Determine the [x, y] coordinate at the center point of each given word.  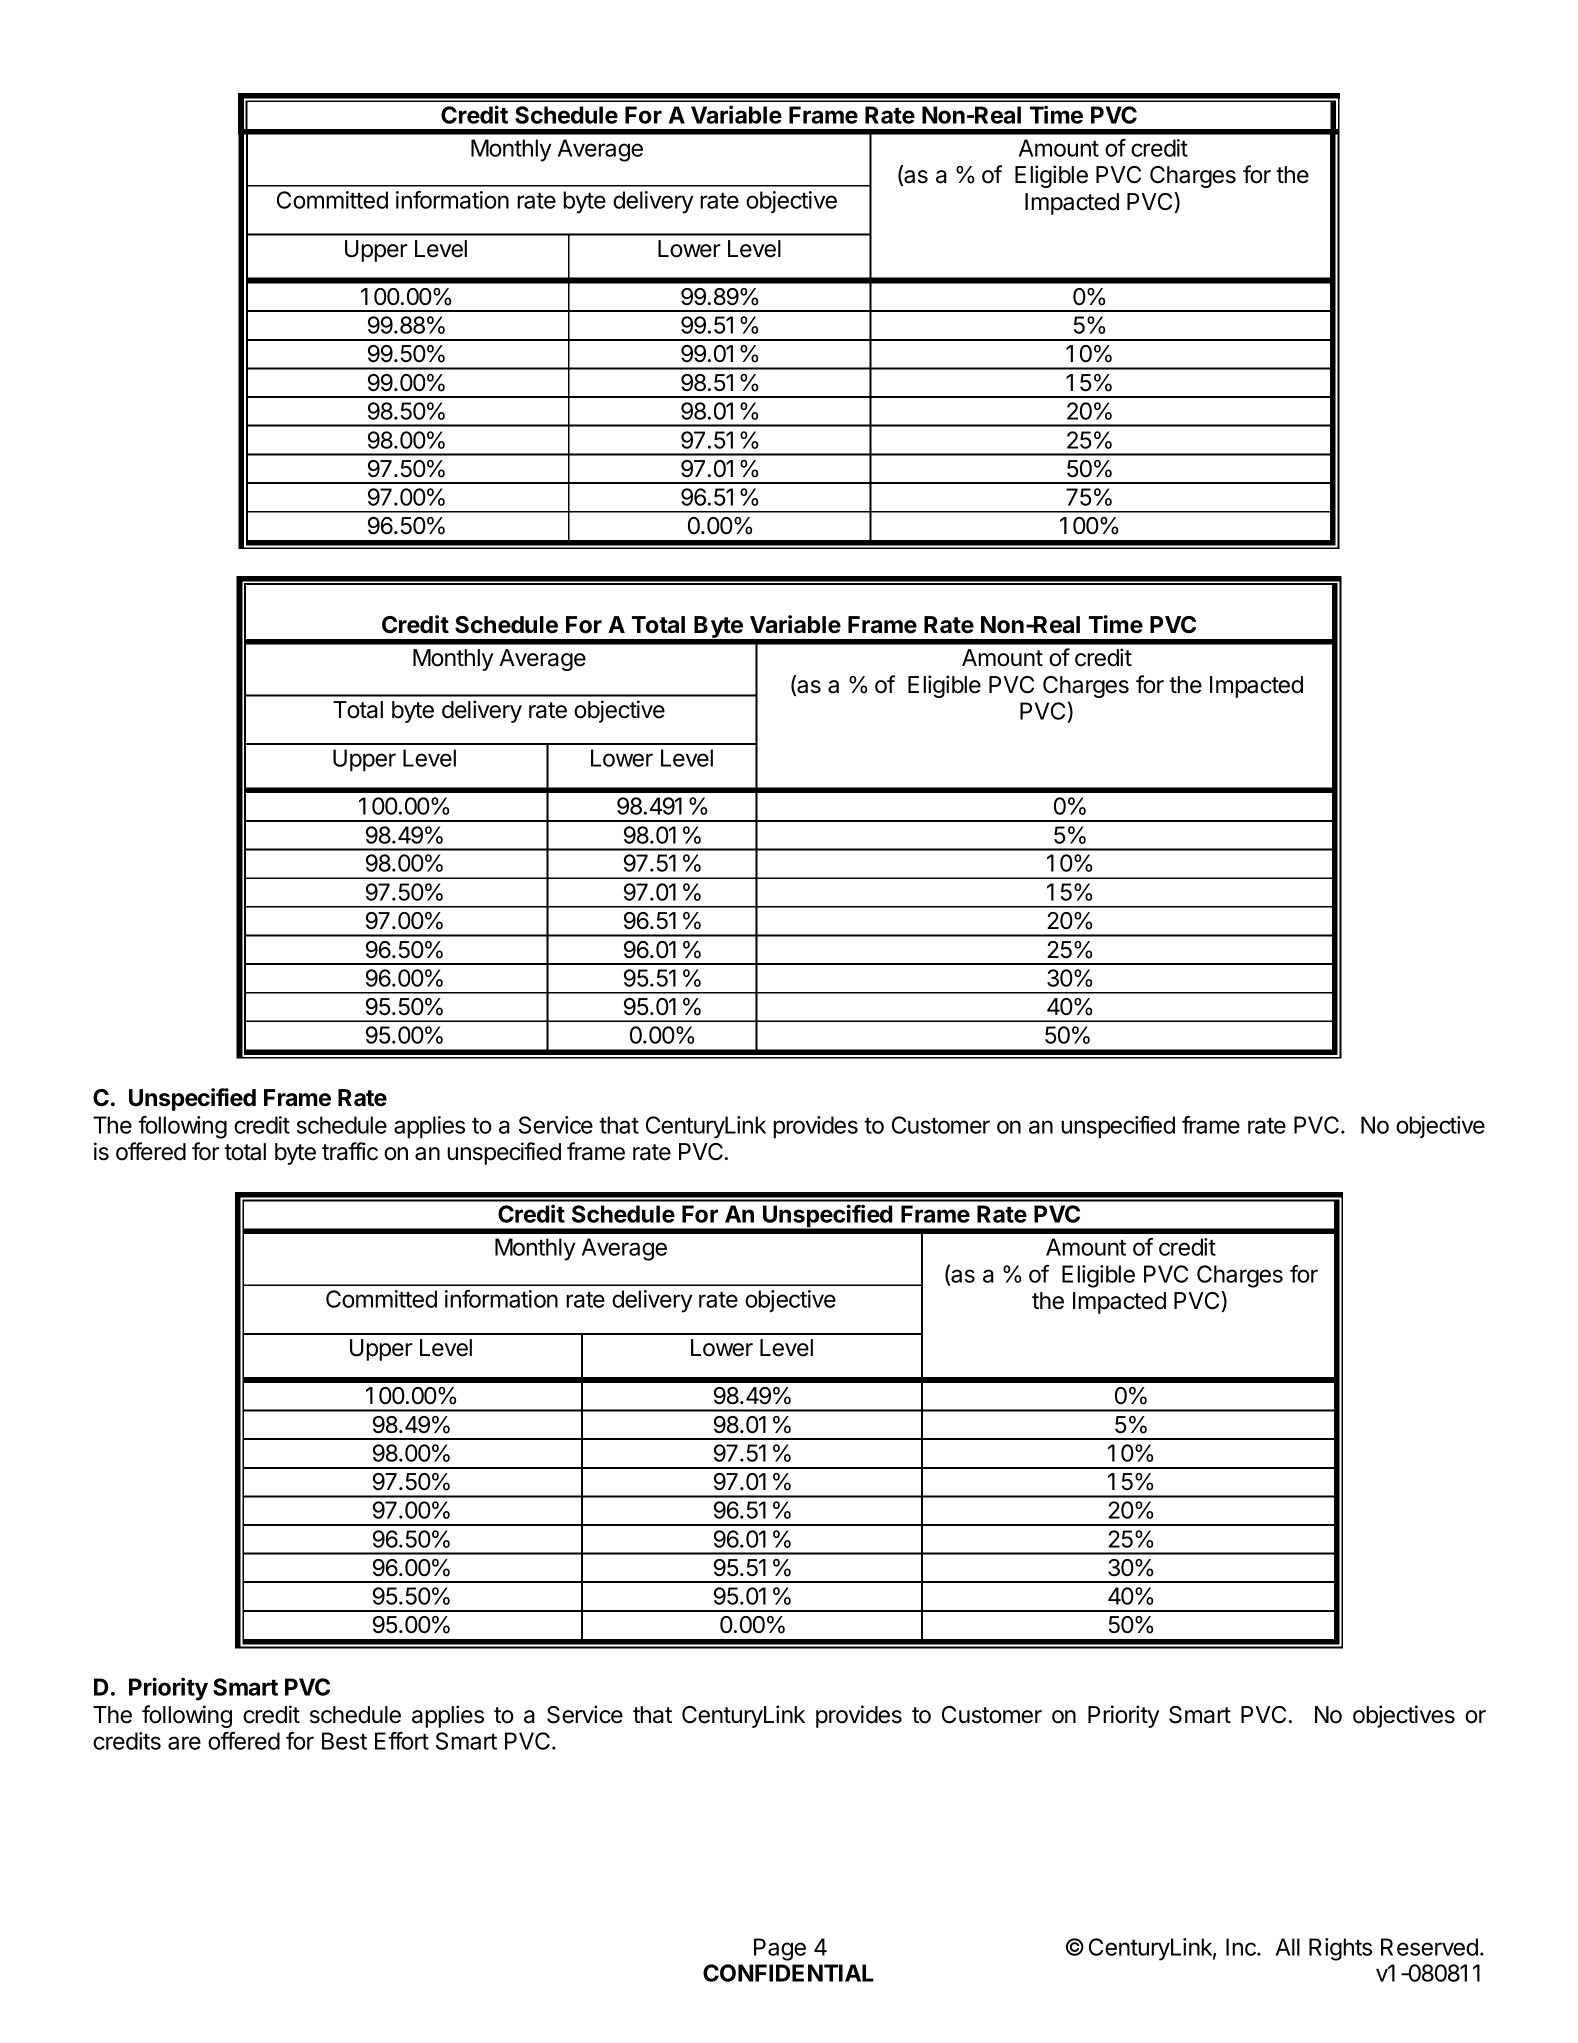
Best [344, 1741]
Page [780, 1949]
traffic [350, 1151]
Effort [402, 1741]
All [1288, 1947]
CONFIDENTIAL [788, 1973]
